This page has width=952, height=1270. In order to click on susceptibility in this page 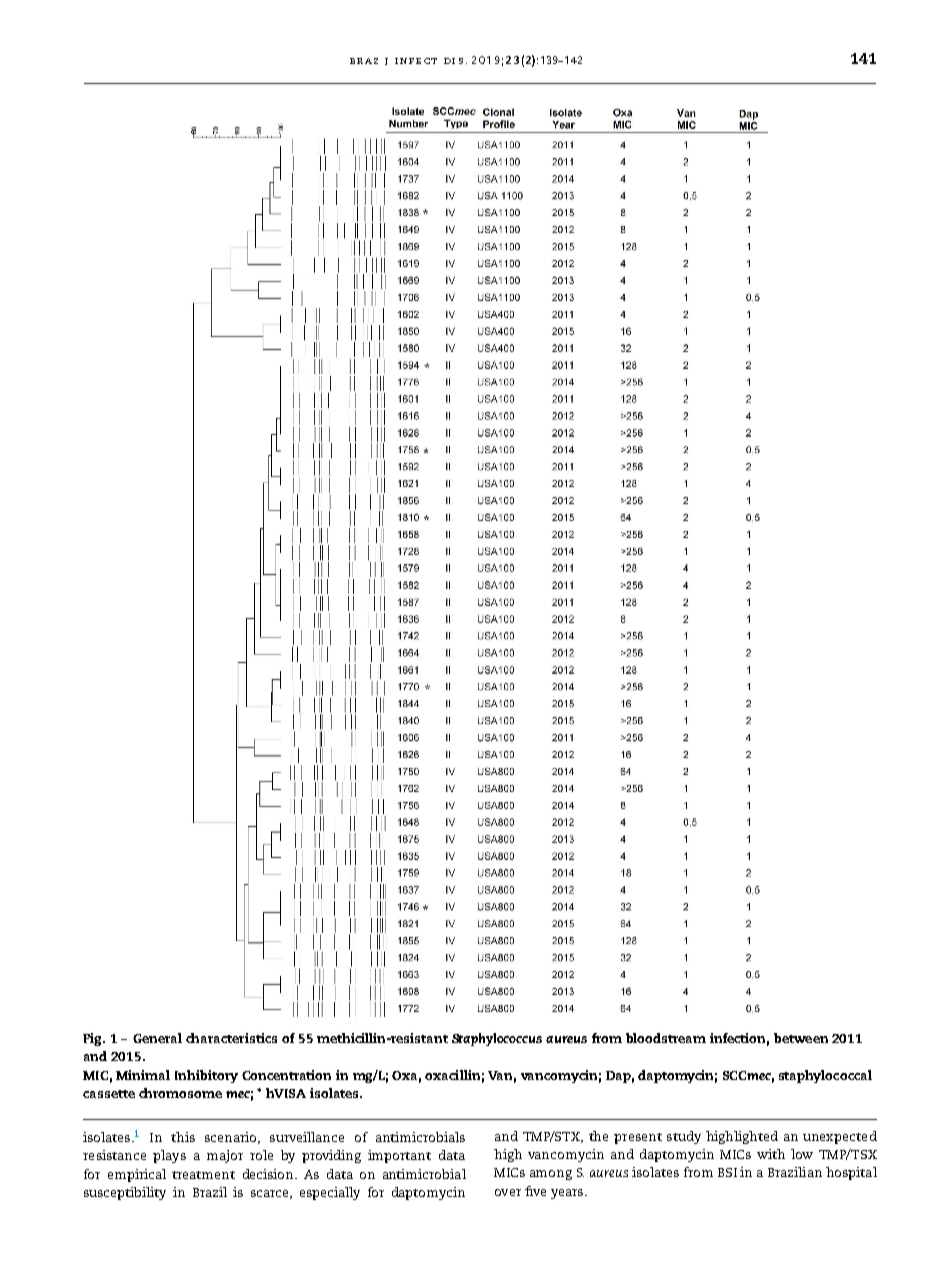, I will do `click(125, 1193)`.
